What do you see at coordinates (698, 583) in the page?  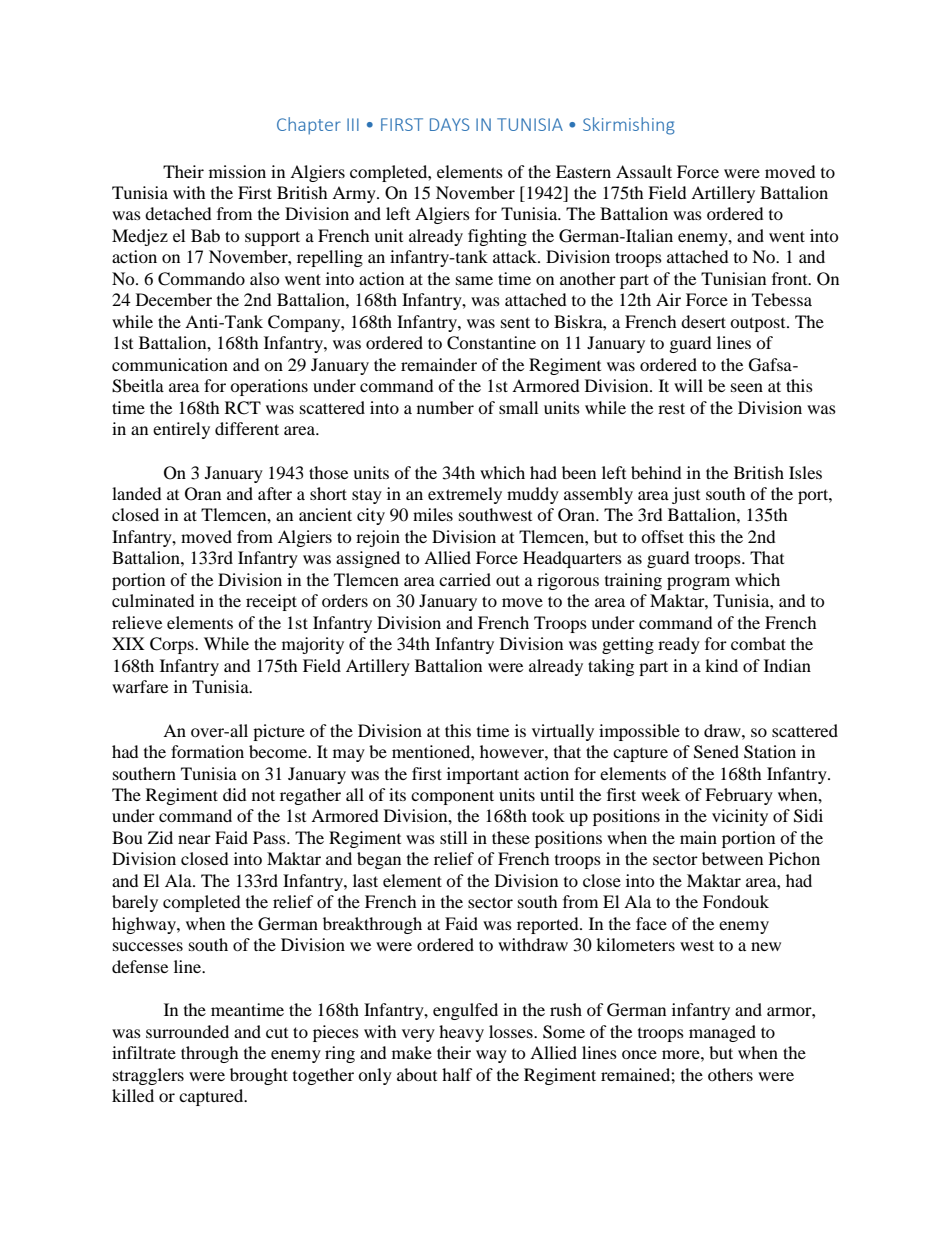 I see `program` at bounding box center [698, 583].
